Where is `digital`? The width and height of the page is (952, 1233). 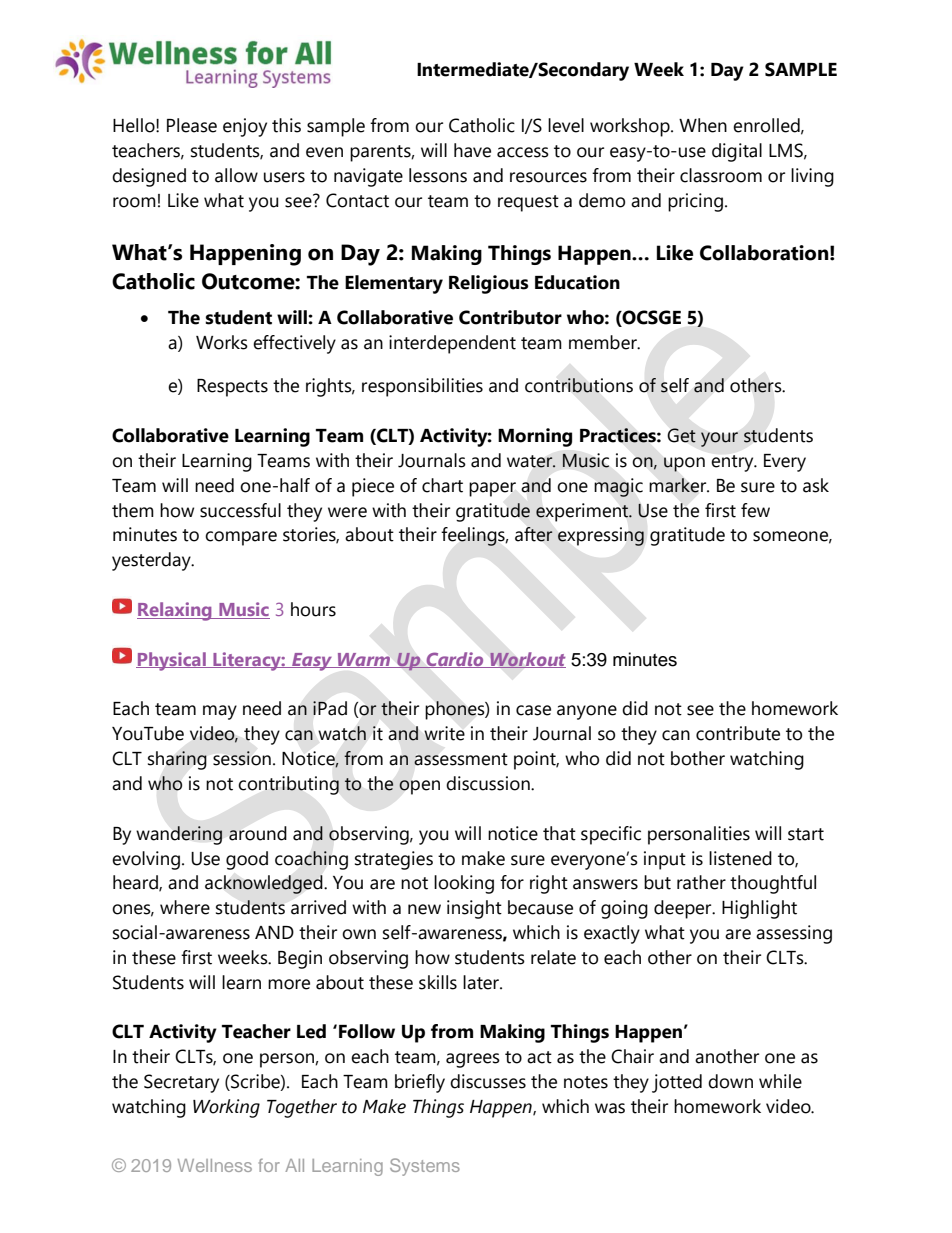
digital is located at coordinates (737, 152).
